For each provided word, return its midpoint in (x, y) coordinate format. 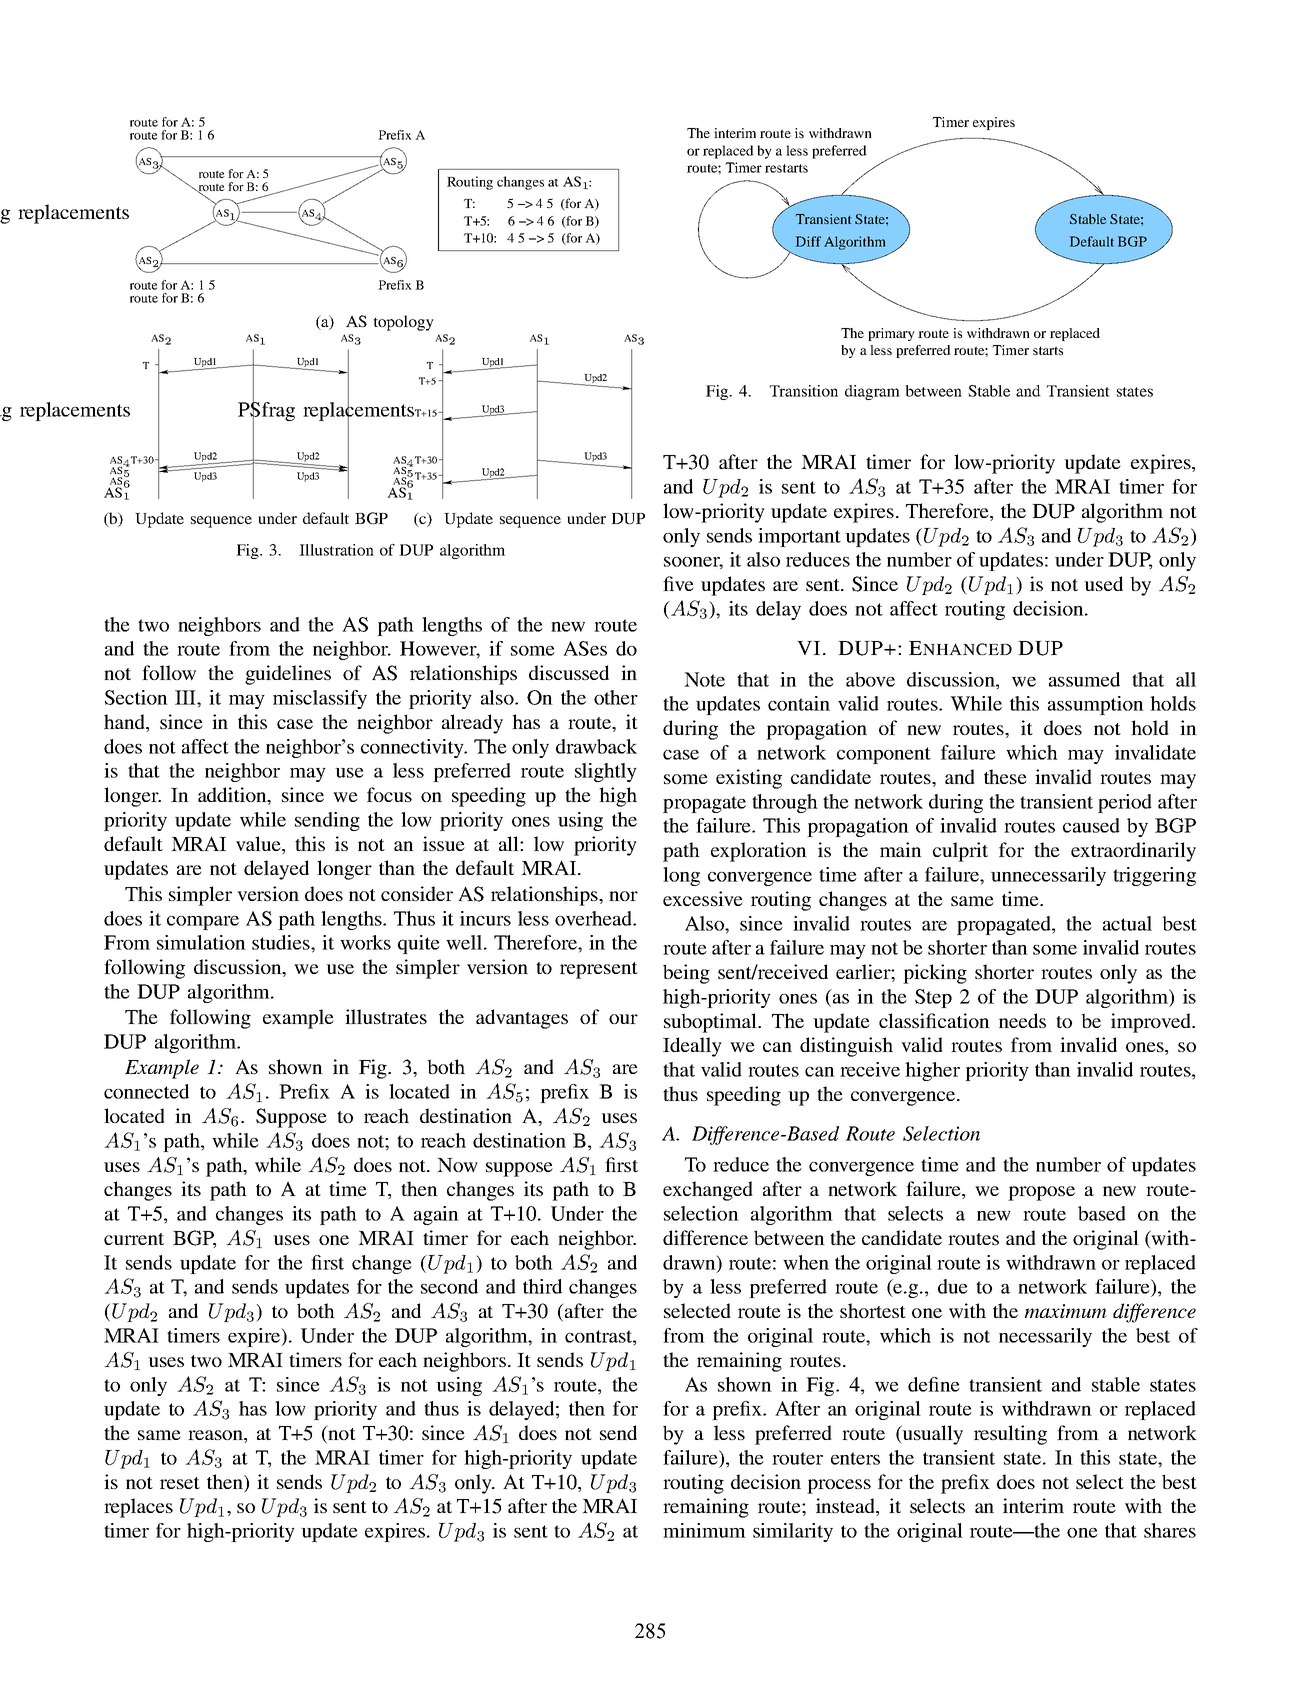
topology (403, 323)
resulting (1010, 1435)
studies (282, 942)
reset (180, 1483)
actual (1127, 923)
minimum (704, 1530)
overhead (594, 918)
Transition (804, 391)
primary (891, 334)
